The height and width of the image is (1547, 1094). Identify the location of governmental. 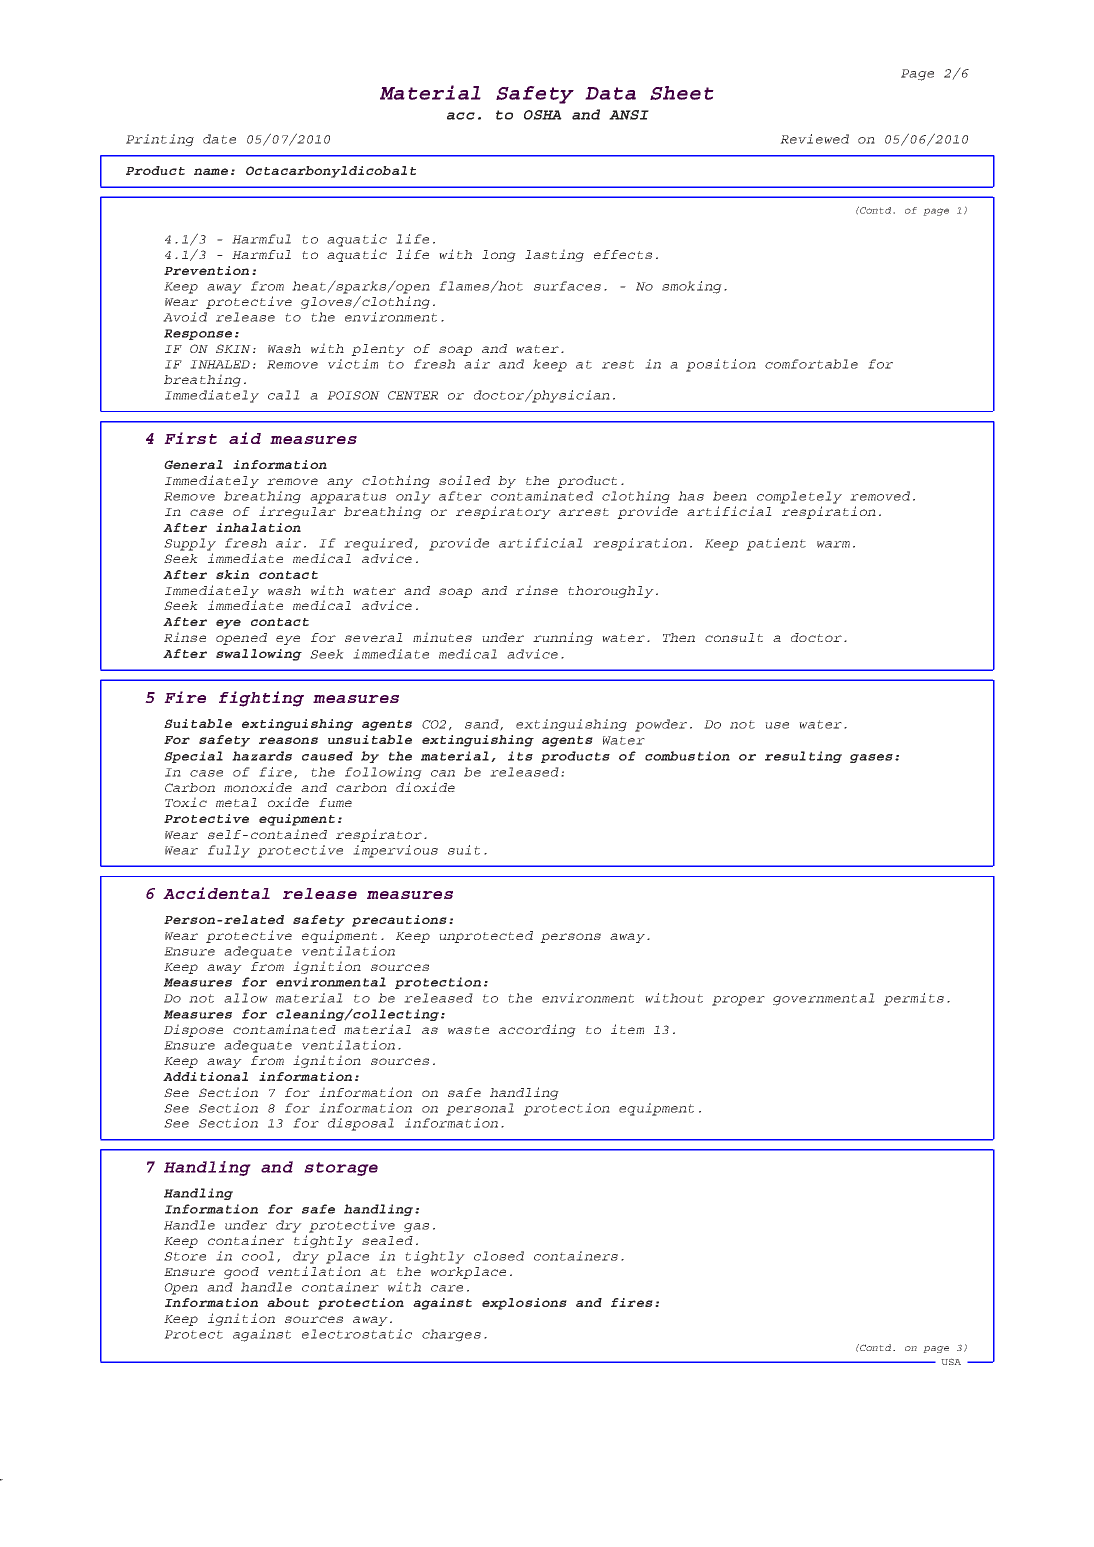
(824, 999).
